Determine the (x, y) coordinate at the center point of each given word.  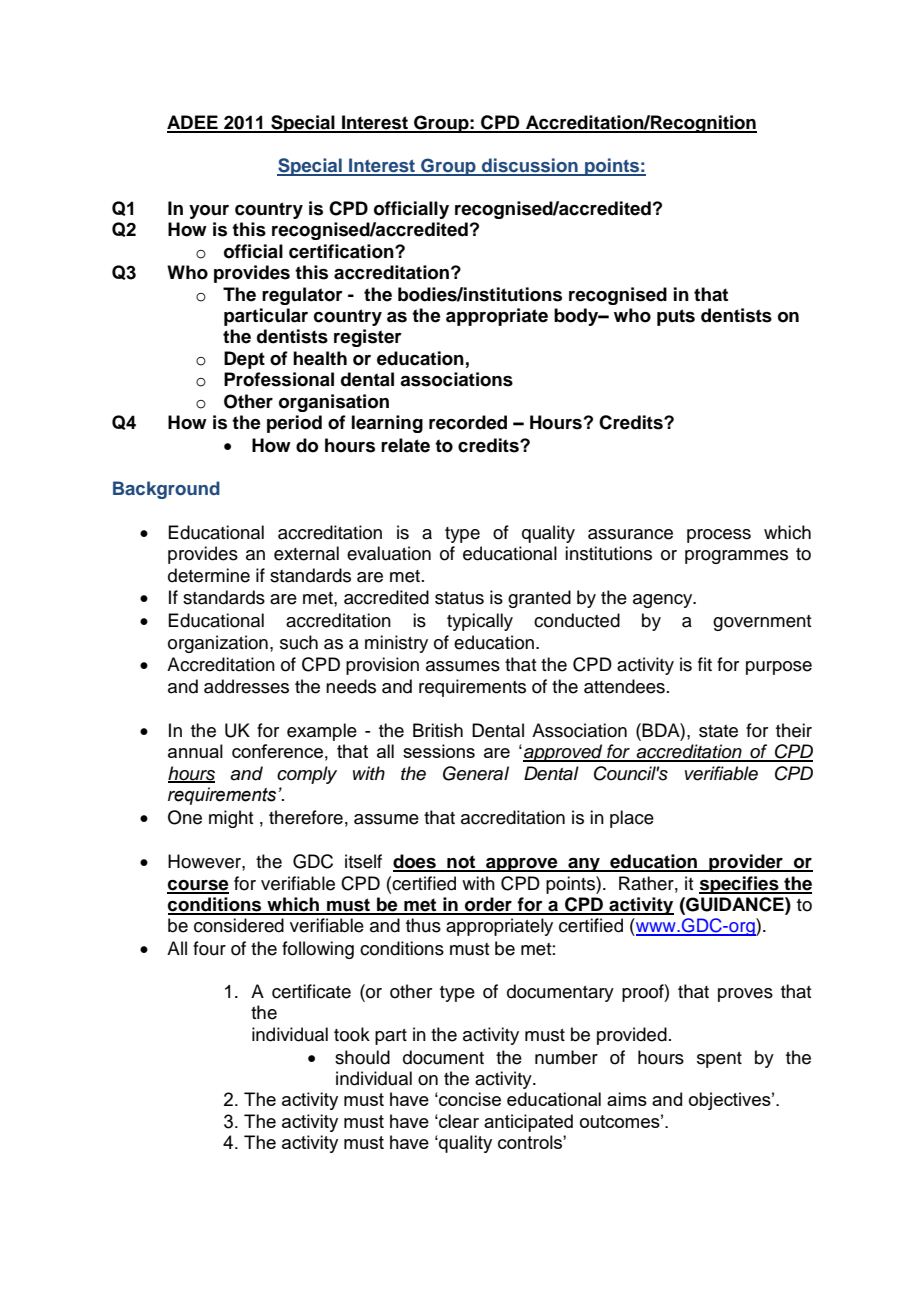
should (362, 1057)
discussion (530, 166)
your (209, 212)
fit (705, 664)
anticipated (528, 1123)
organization (218, 644)
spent (719, 1060)
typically (480, 622)
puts (676, 317)
